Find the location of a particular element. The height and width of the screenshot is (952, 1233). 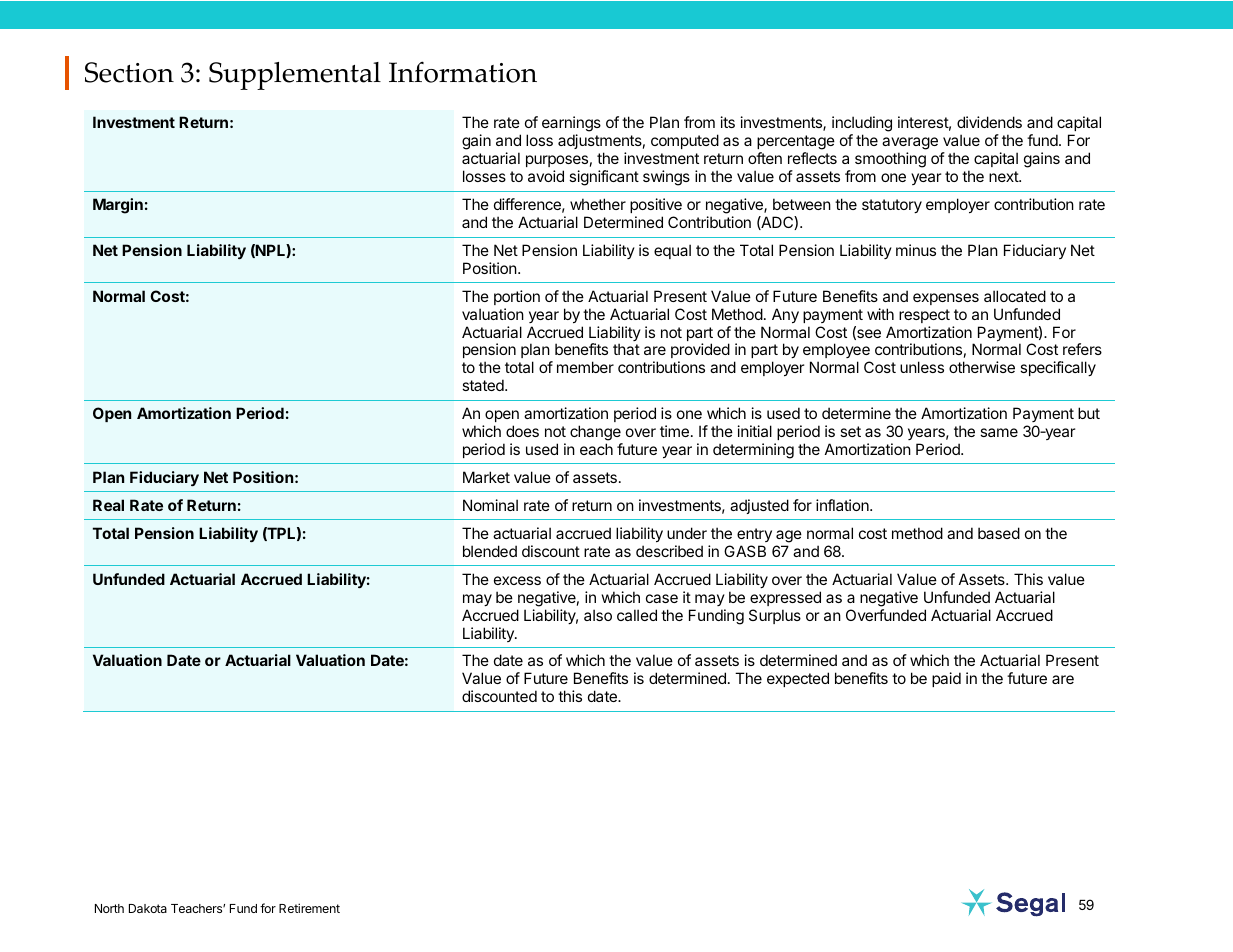

also is located at coordinates (598, 615).
